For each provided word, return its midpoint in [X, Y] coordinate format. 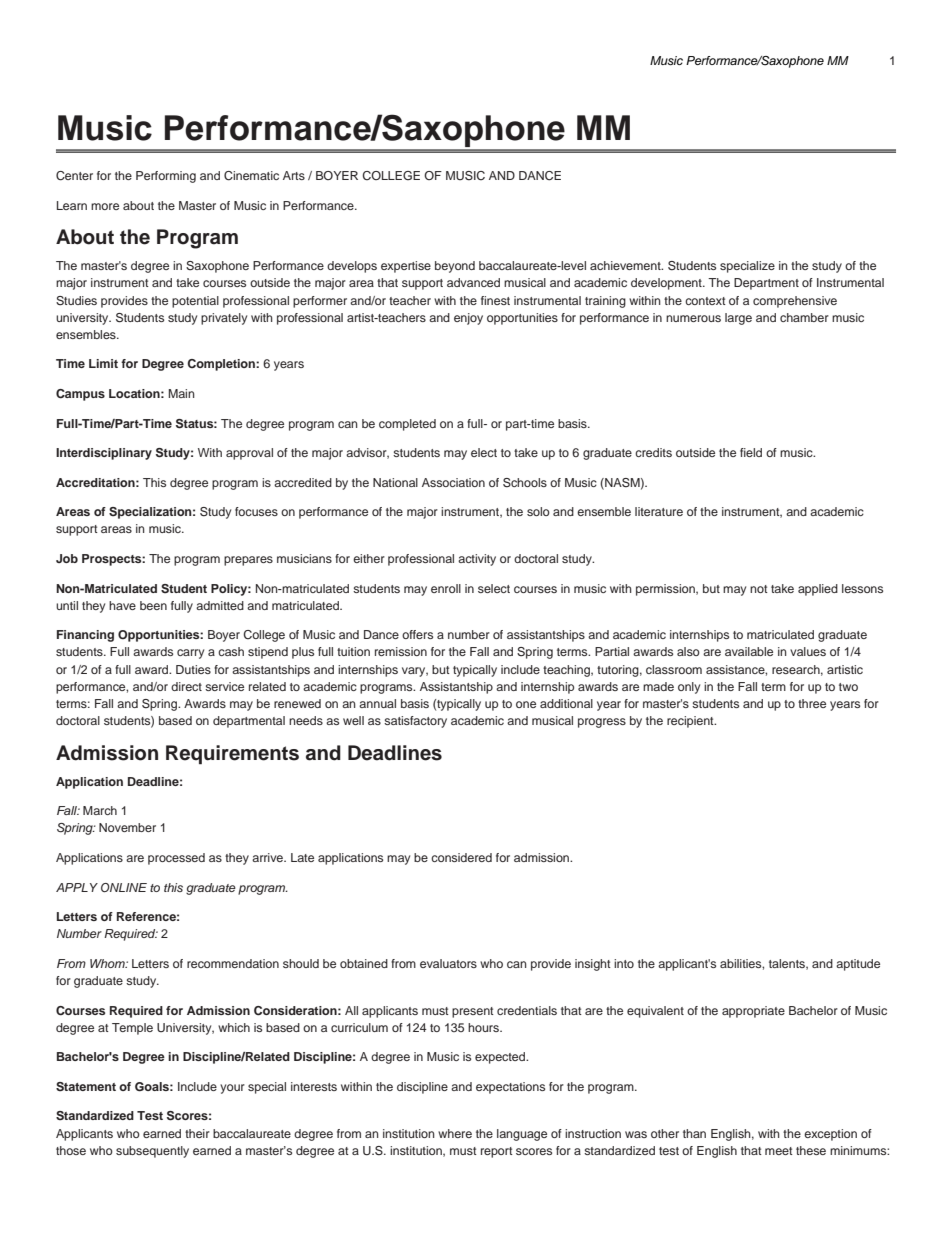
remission [401, 651]
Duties [193, 669]
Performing [166, 177]
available [749, 651]
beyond [455, 267]
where [455, 1133]
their [197, 1133]
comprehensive [795, 302]
